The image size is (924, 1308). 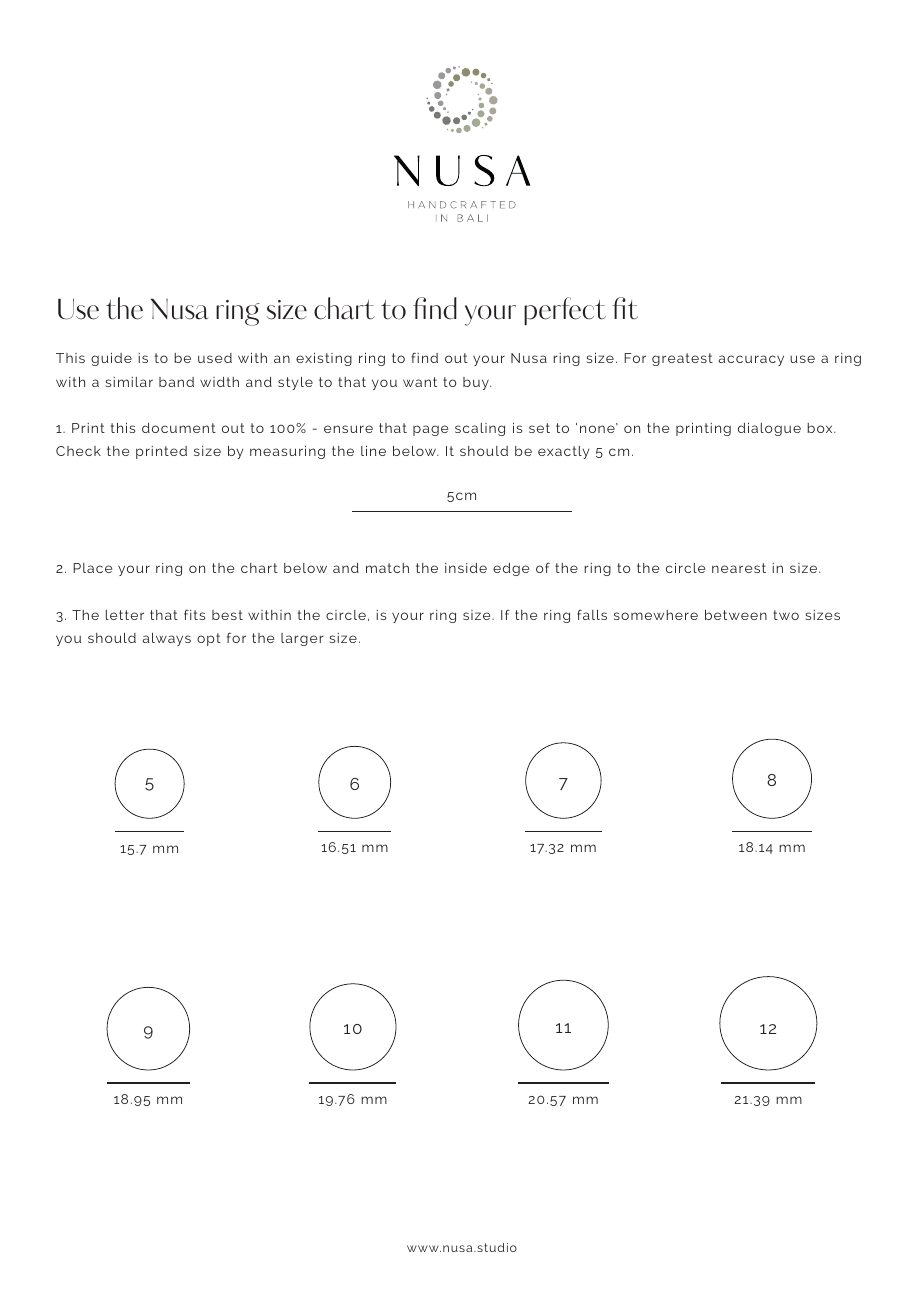 I want to click on perfect, so click(x=565, y=311).
